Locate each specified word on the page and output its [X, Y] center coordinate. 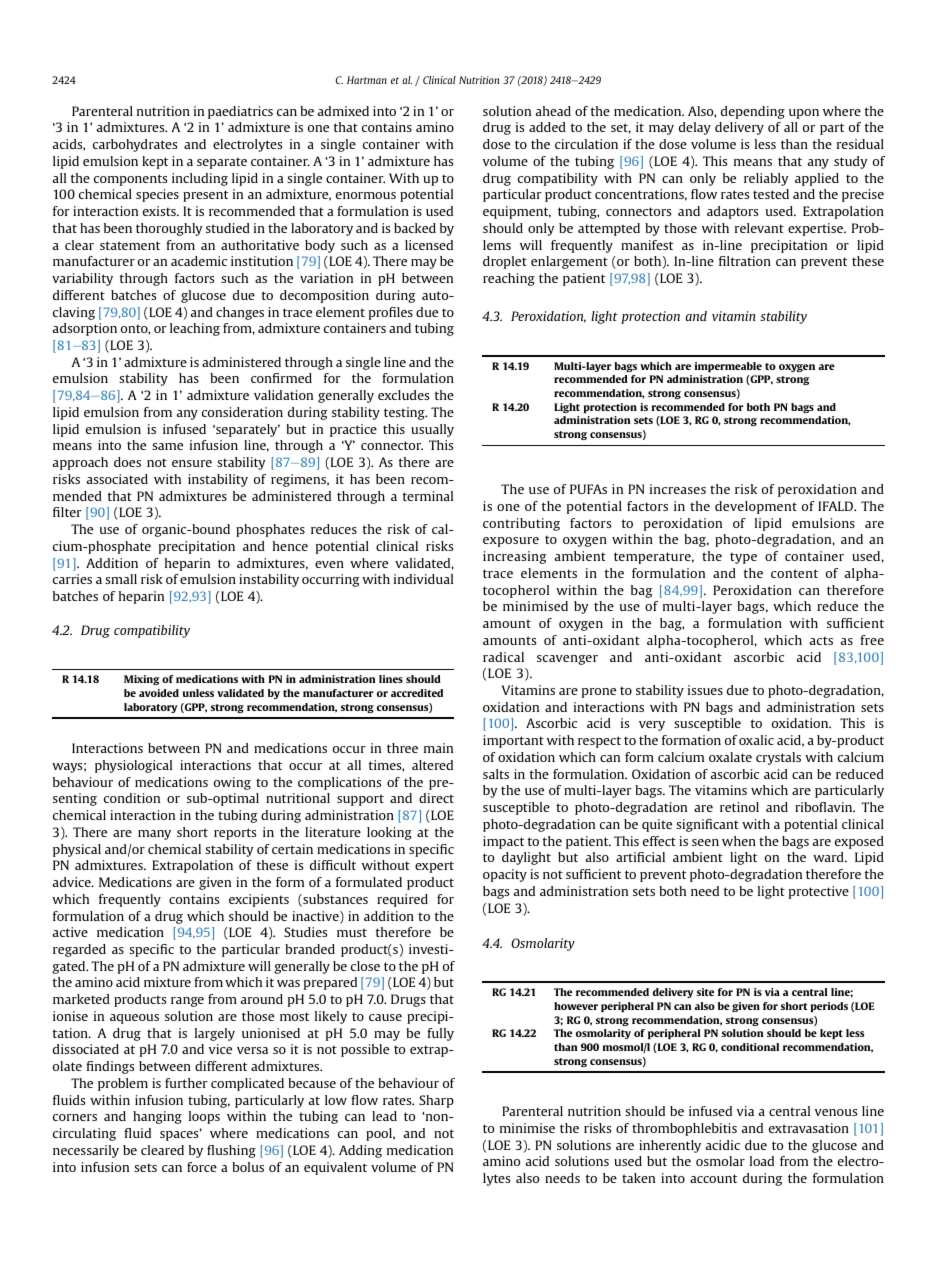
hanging [157, 1117]
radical [503, 657]
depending [753, 112]
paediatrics [240, 112]
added [547, 127]
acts [821, 640]
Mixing [142, 680]
